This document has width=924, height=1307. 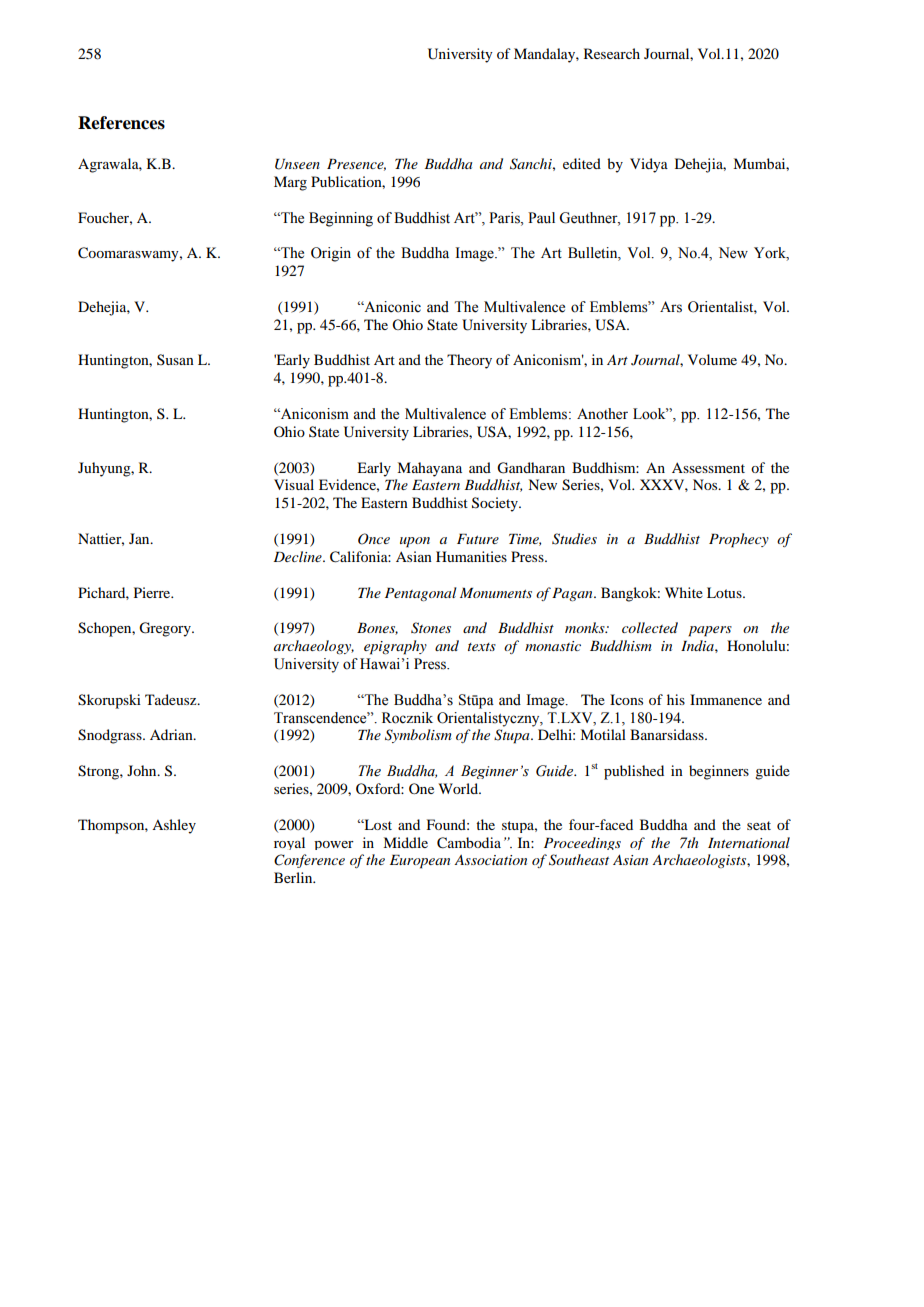 What do you see at coordinates (429, 469) in the document?
I see `Mahayana` at bounding box center [429, 469].
